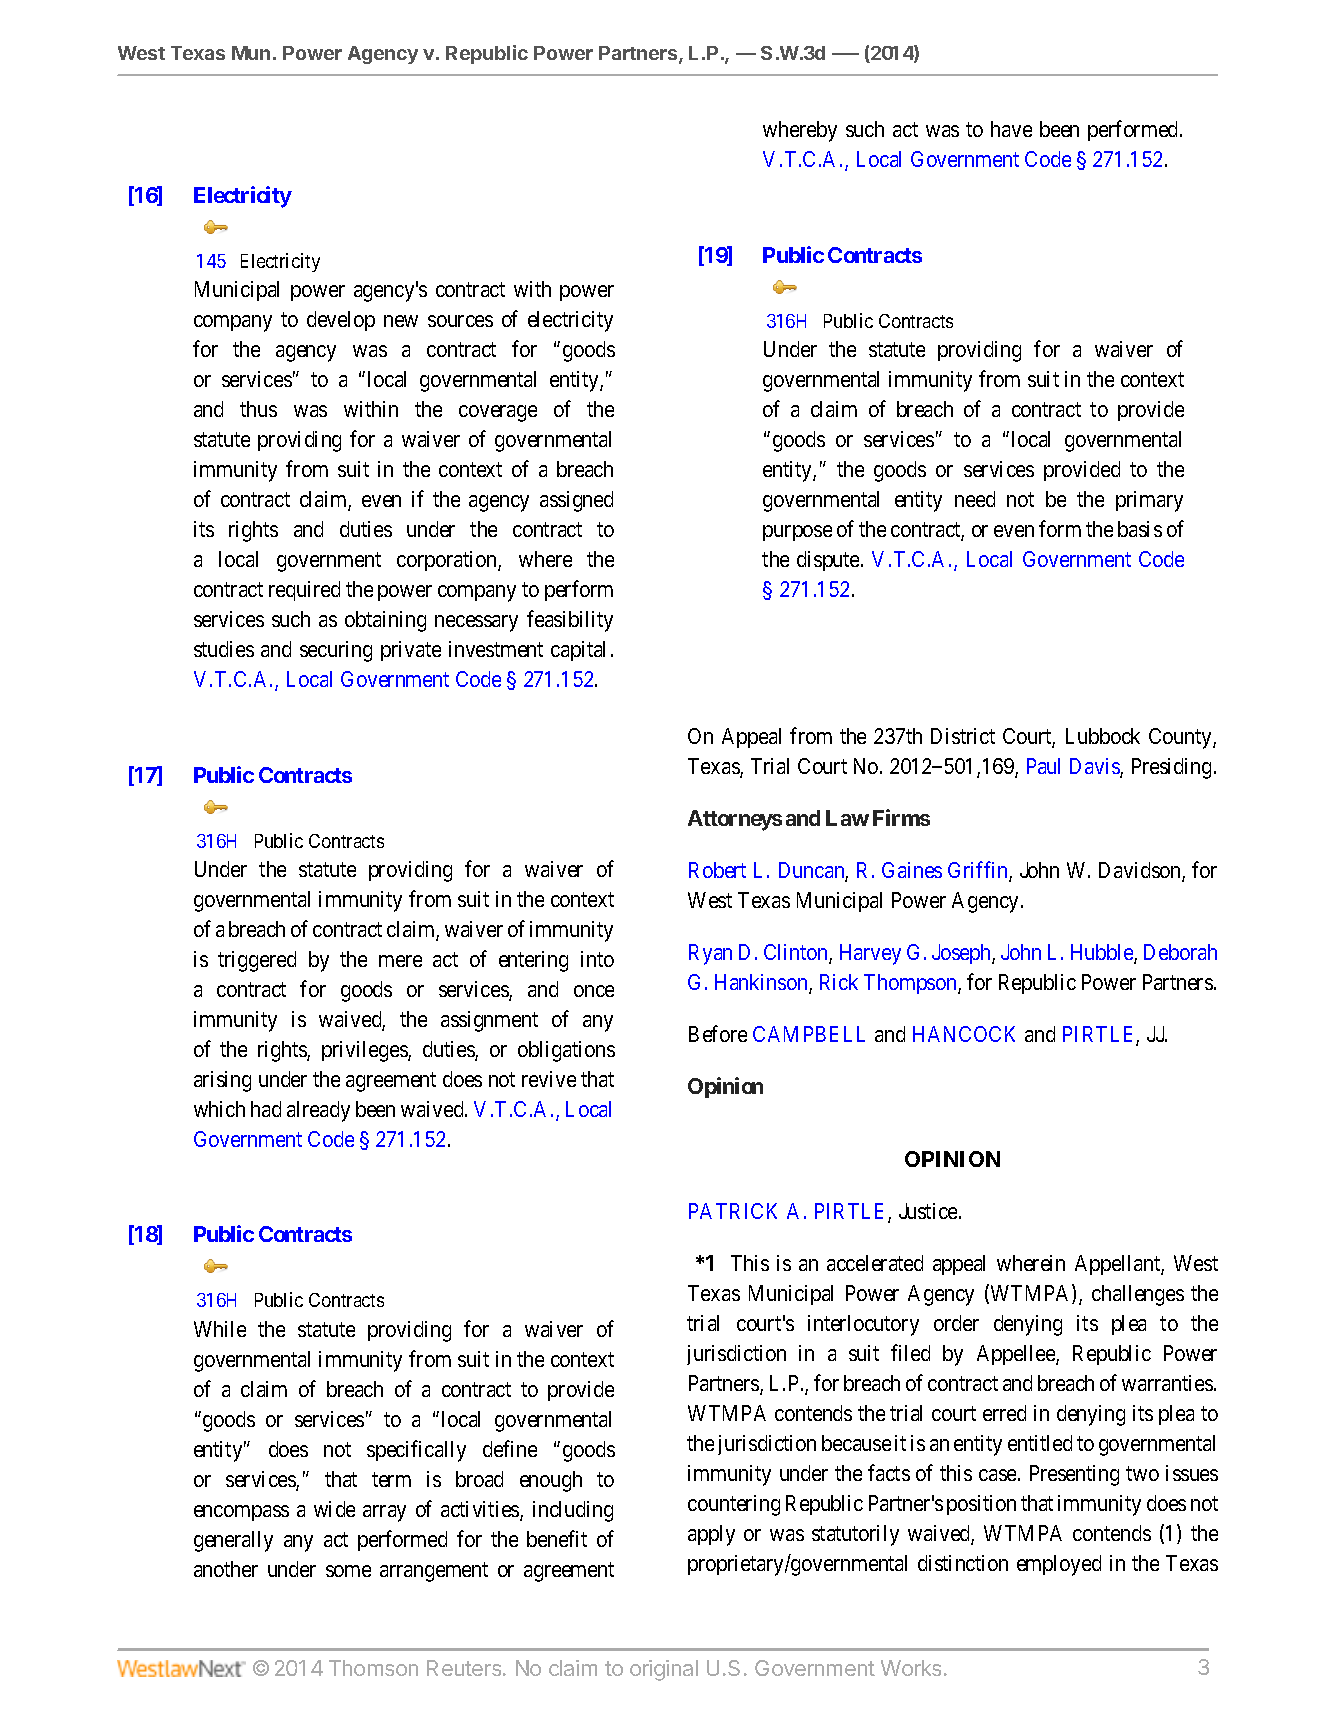 The image size is (1336, 1728). Describe the element at coordinates (341, 321) in the screenshot. I see `develop` at that location.
